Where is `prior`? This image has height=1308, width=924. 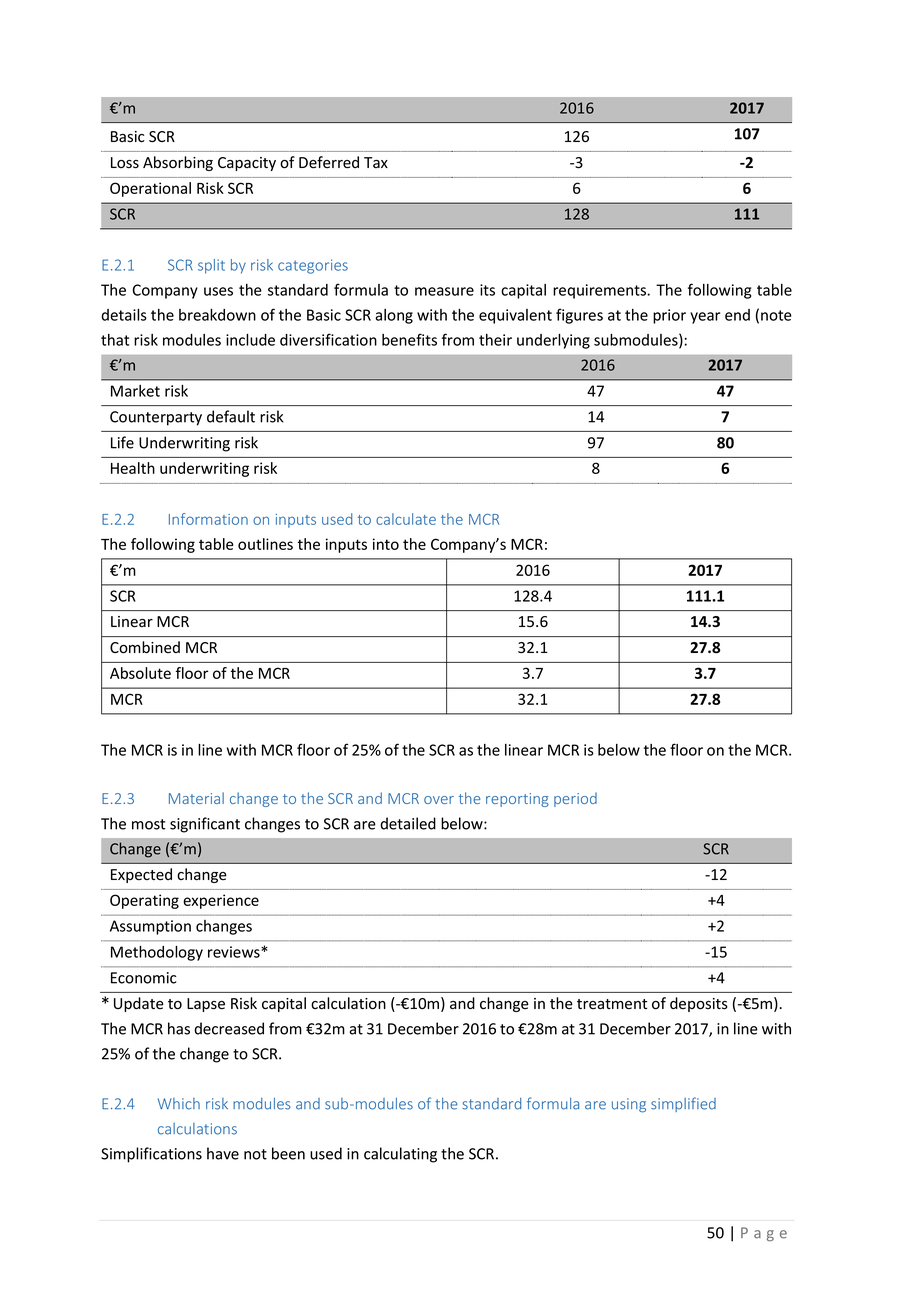
prior is located at coordinates (669, 316).
